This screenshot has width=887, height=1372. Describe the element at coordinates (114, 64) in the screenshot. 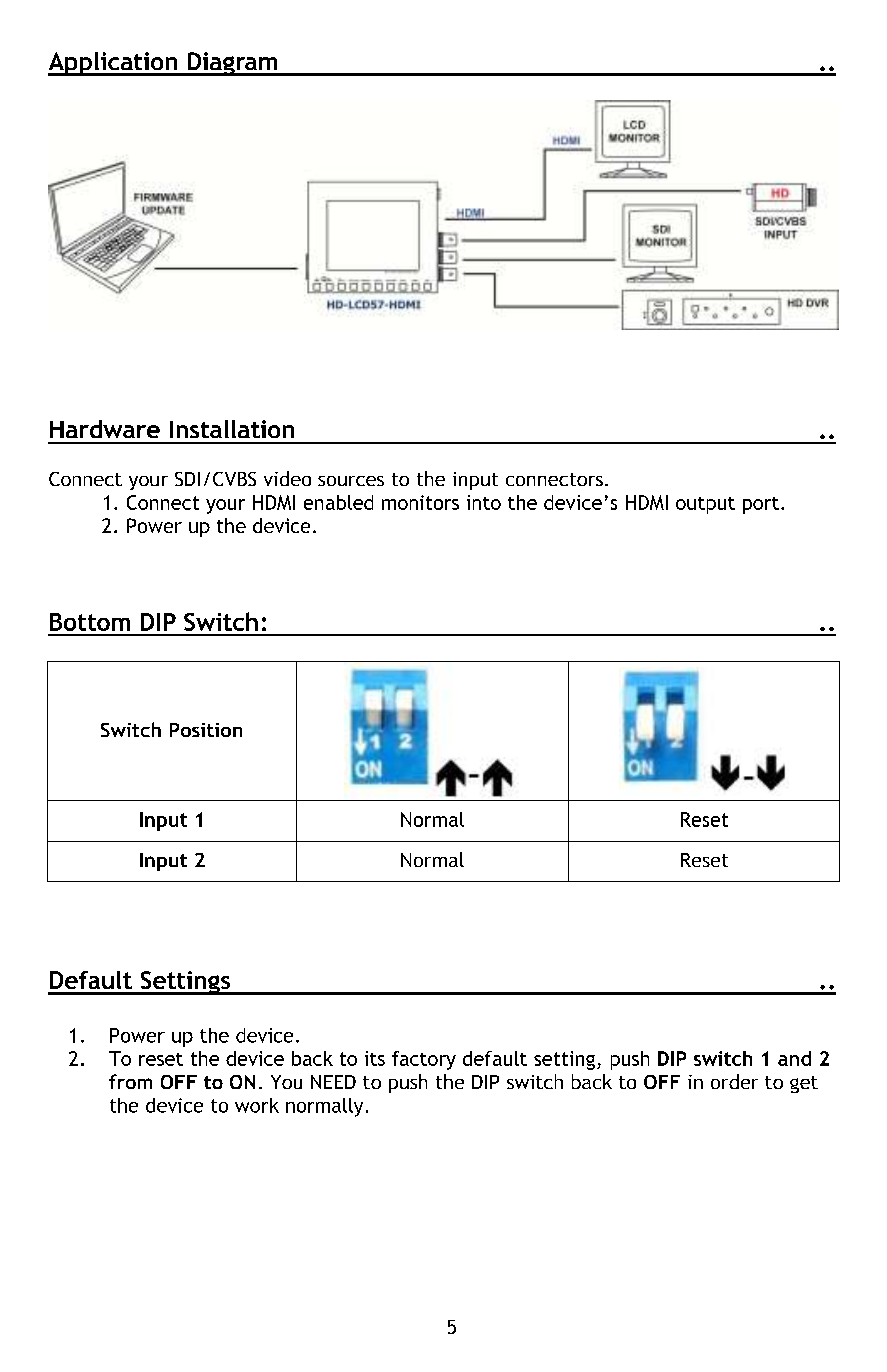

I see `Application` at that location.
